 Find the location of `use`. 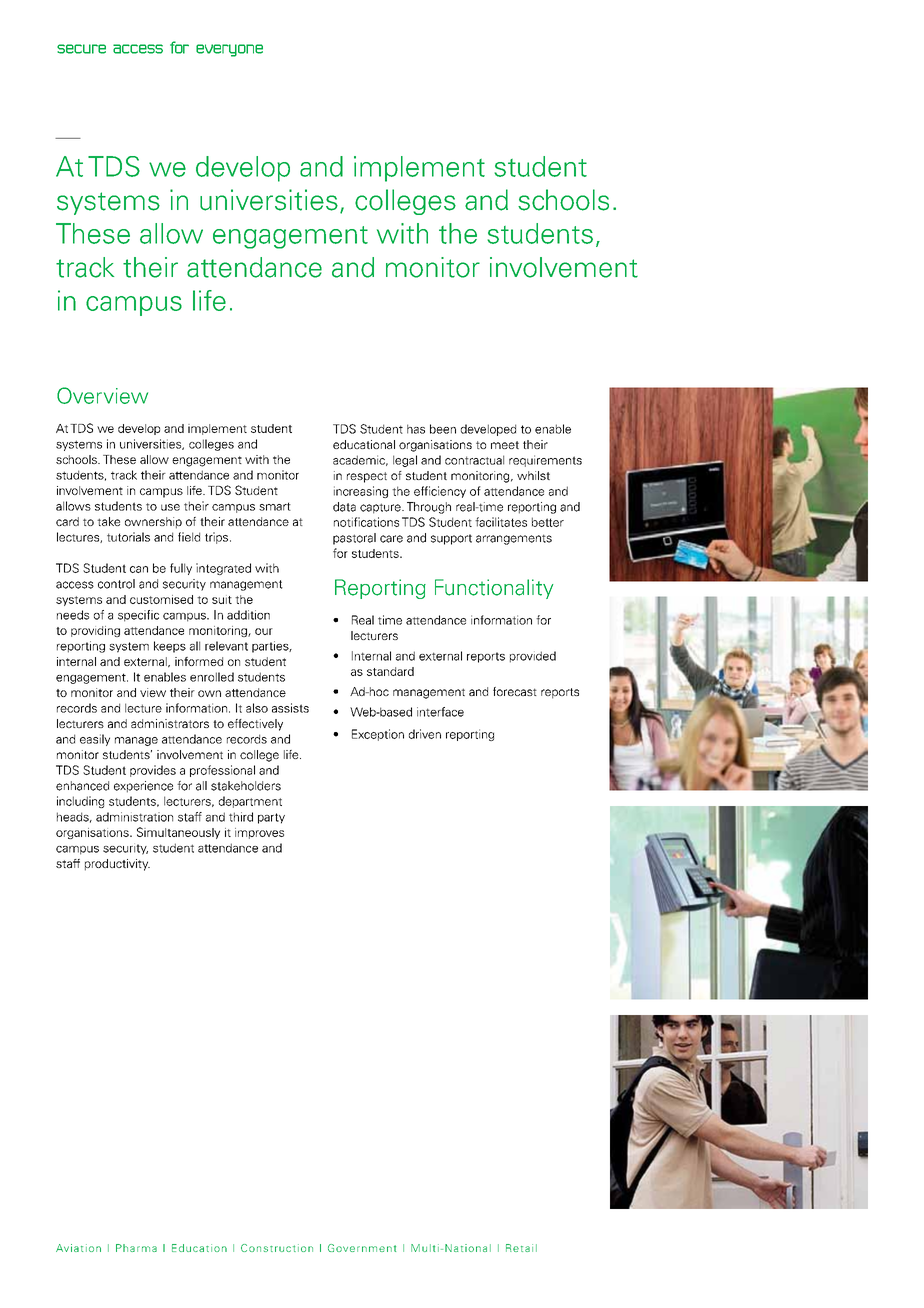

use is located at coordinates (170, 507).
